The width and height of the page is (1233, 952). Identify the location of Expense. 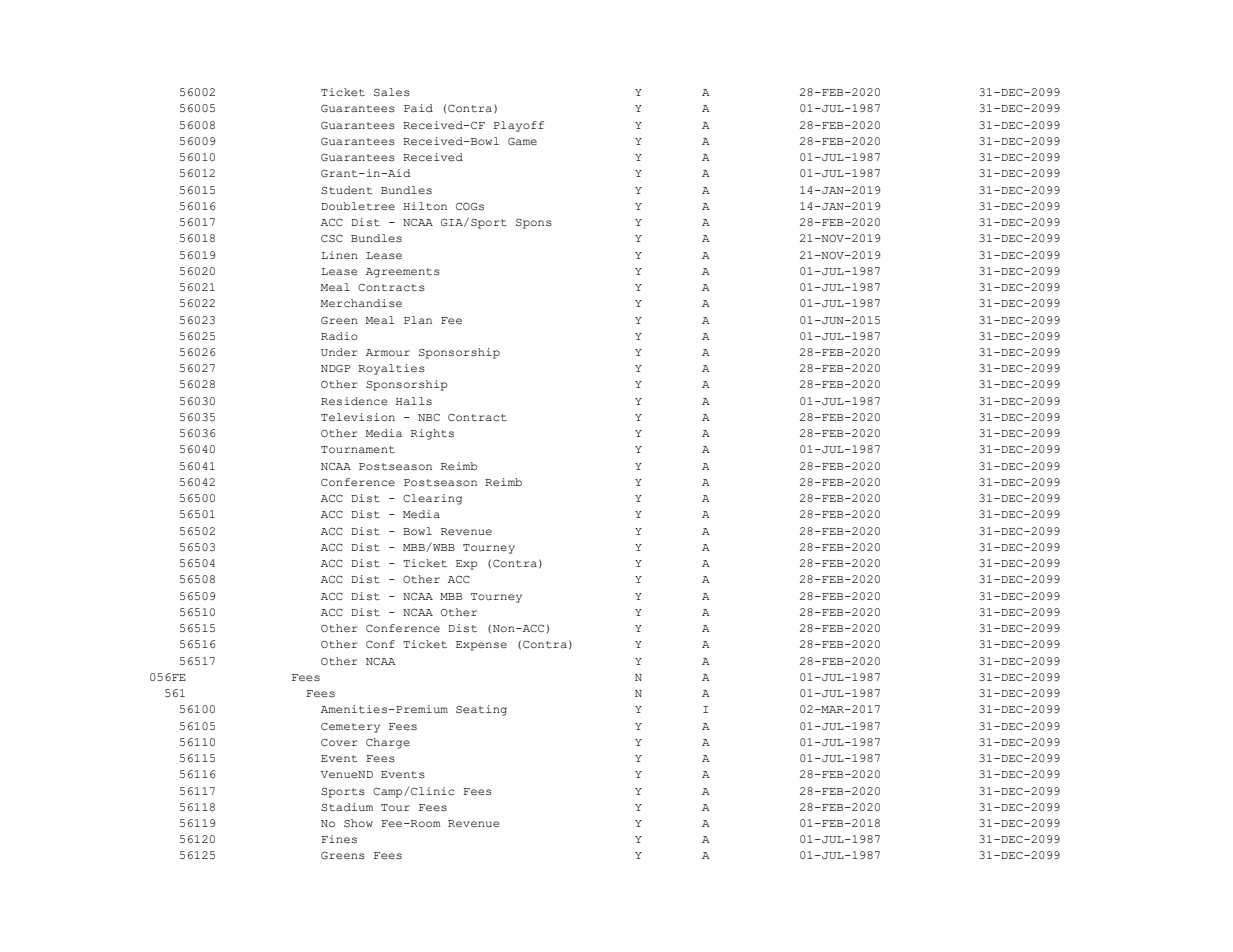
(481, 646).
